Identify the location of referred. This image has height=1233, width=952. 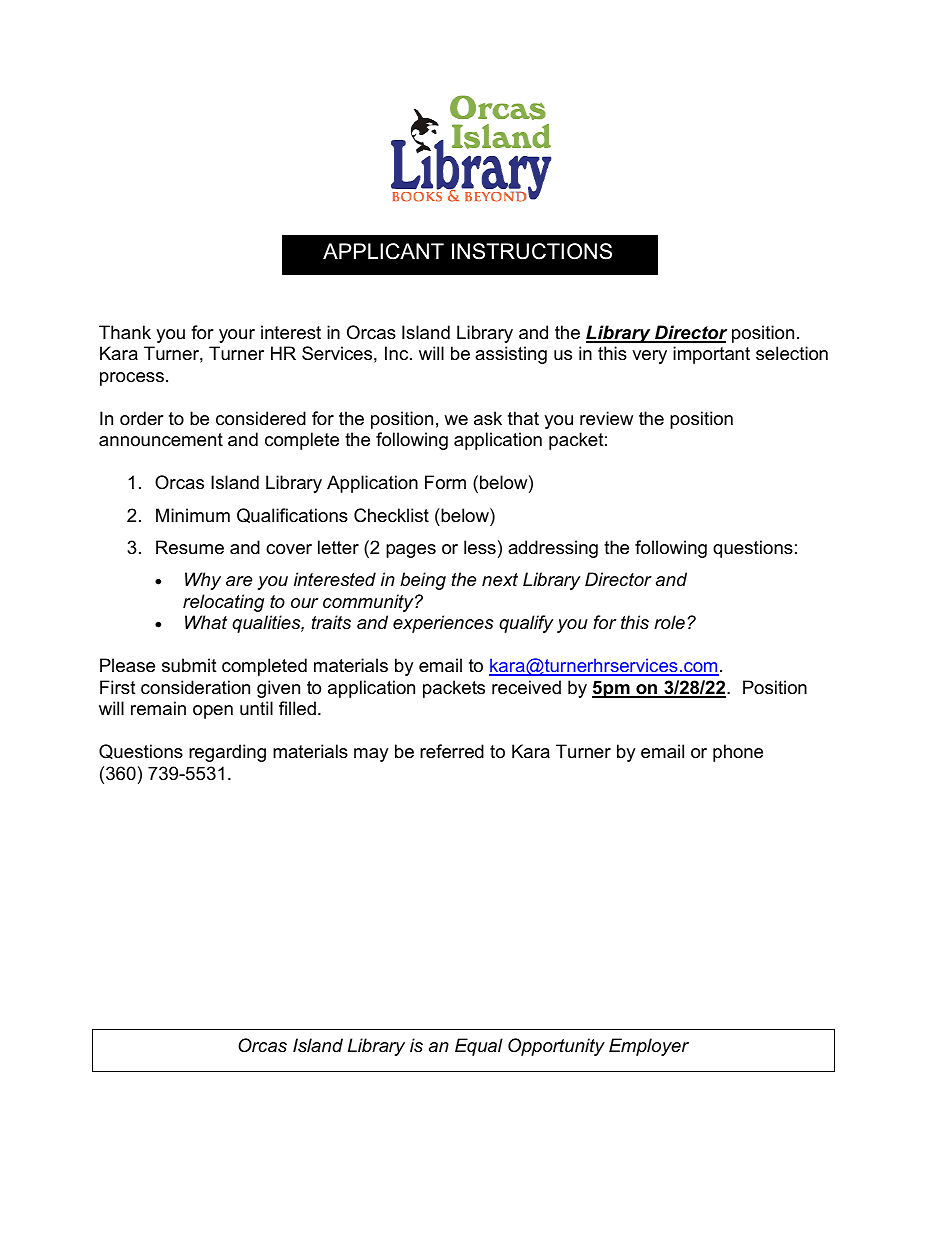
(452, 751).
